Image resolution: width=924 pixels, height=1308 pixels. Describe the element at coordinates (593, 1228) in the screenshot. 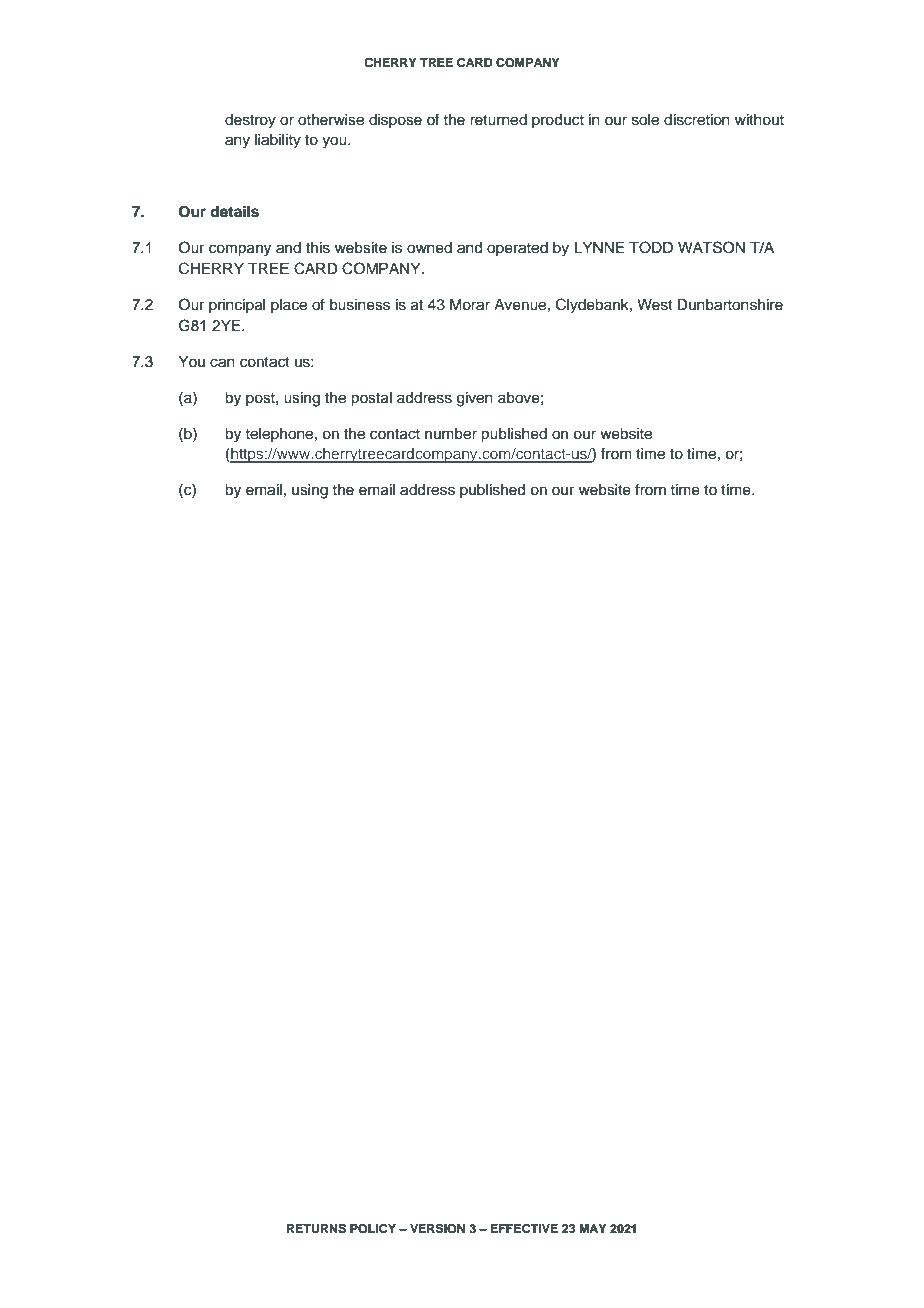

I see `MAY` at that location.
